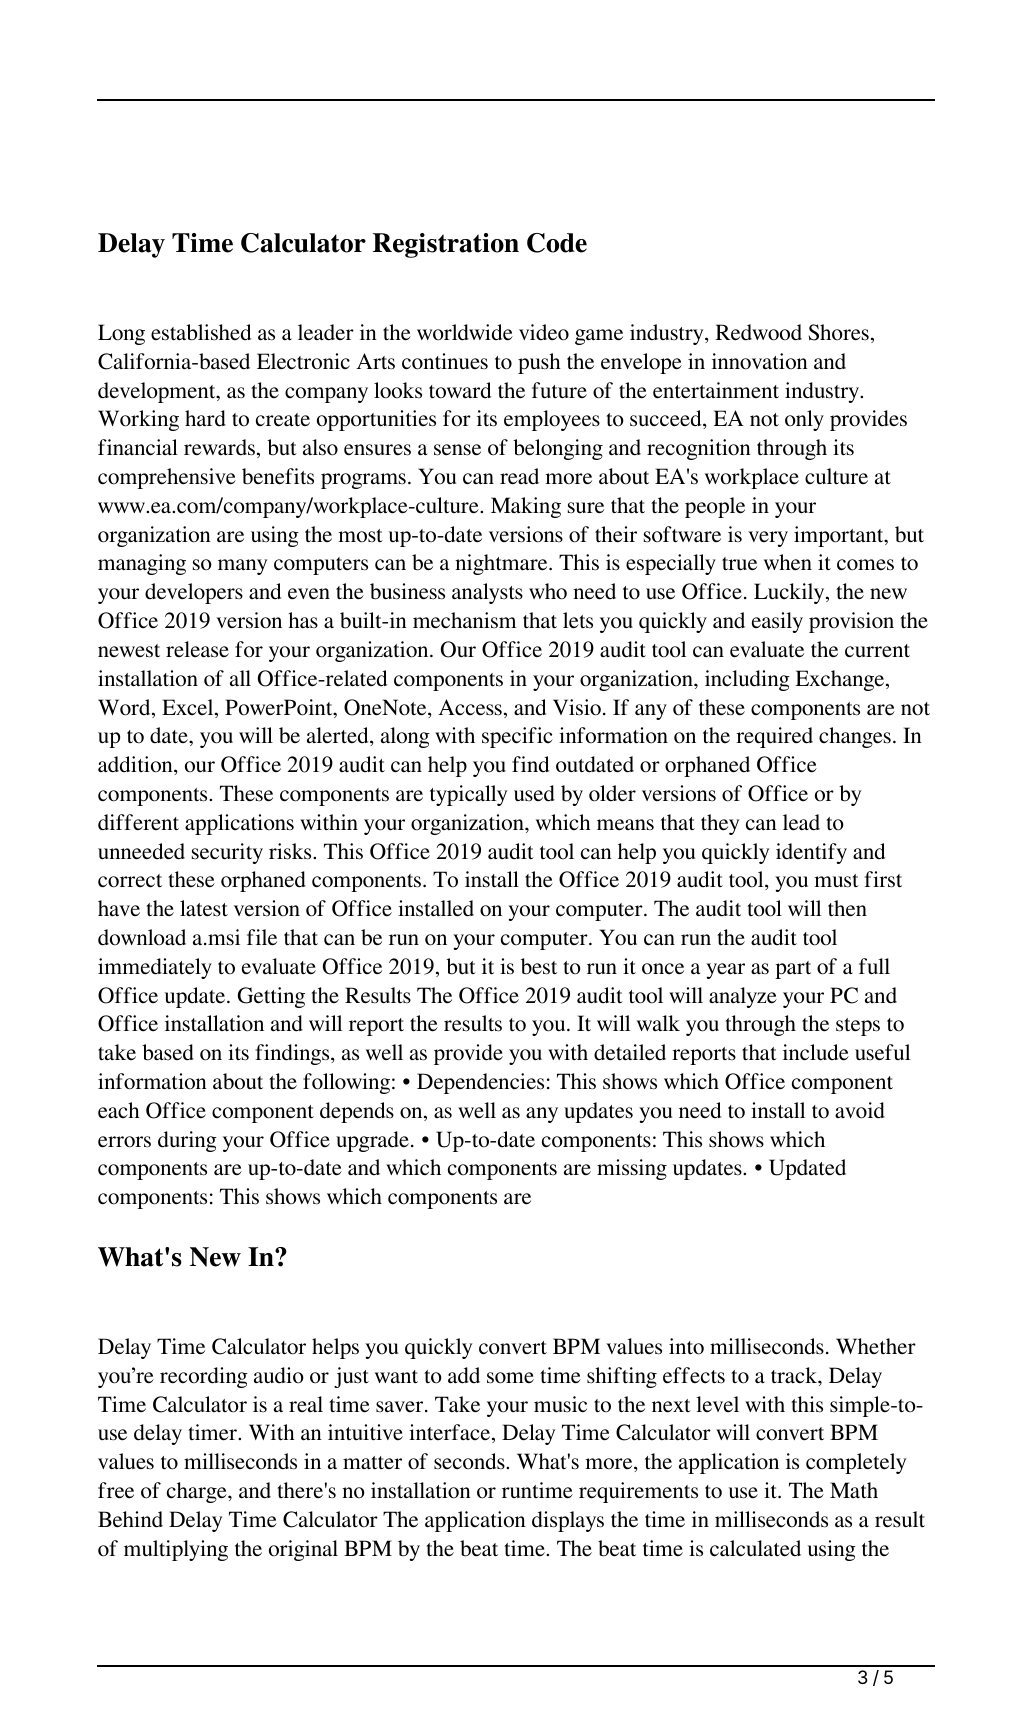  What do you see at coordinates (201, 332) in the screenshot?
I see `established` at bounding box center [201, 332].
